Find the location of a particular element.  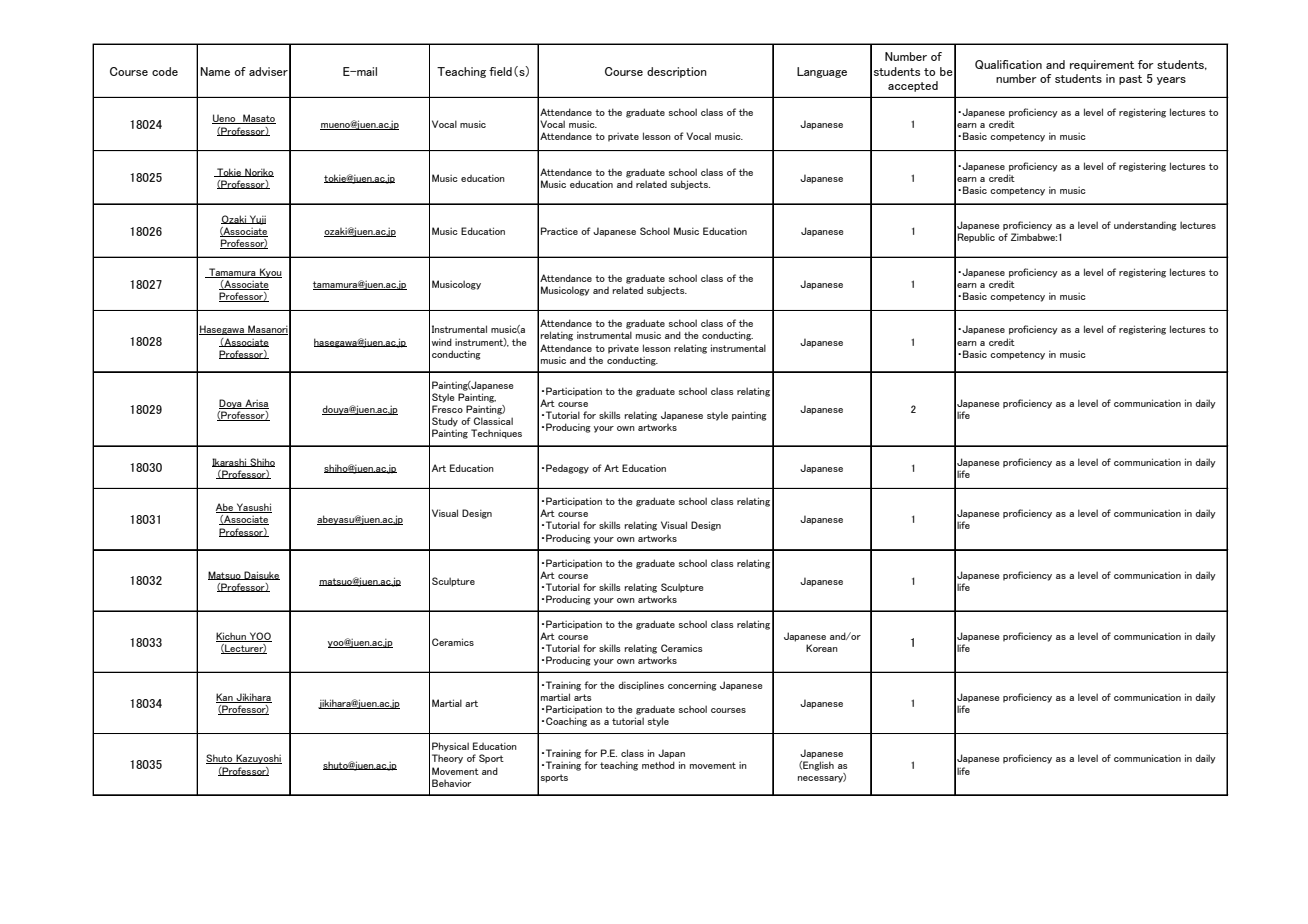

description is located at coordinates (677, 72).
